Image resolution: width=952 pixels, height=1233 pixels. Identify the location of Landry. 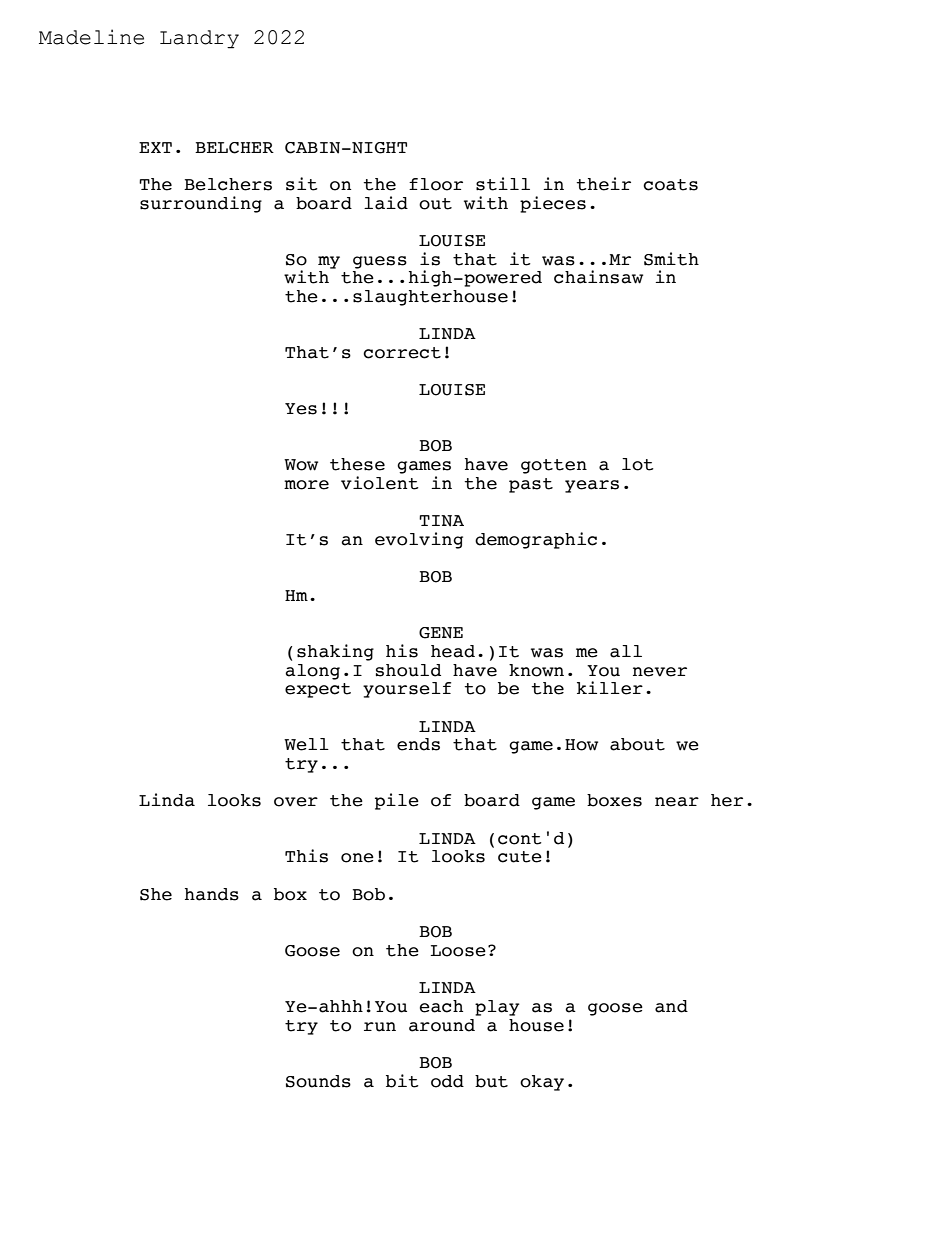
(199, 39).
